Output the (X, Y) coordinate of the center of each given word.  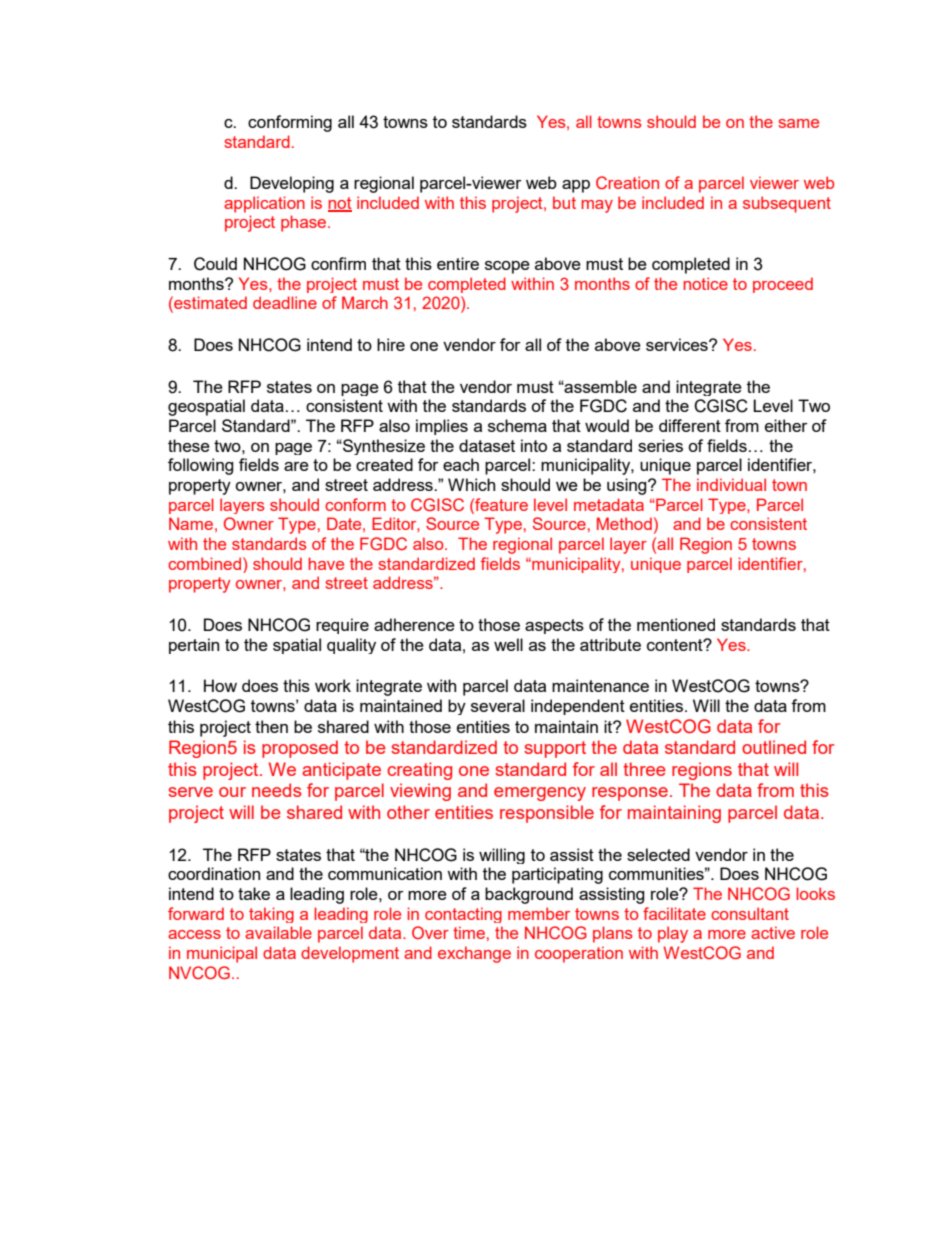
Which (471, 484)
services (678, 344)
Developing (292, 184)
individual (731, 484)
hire (391, 344)
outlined (774, 747)
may (597, 206)
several (498, 705)
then (271, 726)
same (798, 123)
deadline (285, 302)
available (278, 932)
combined (206, 563)
